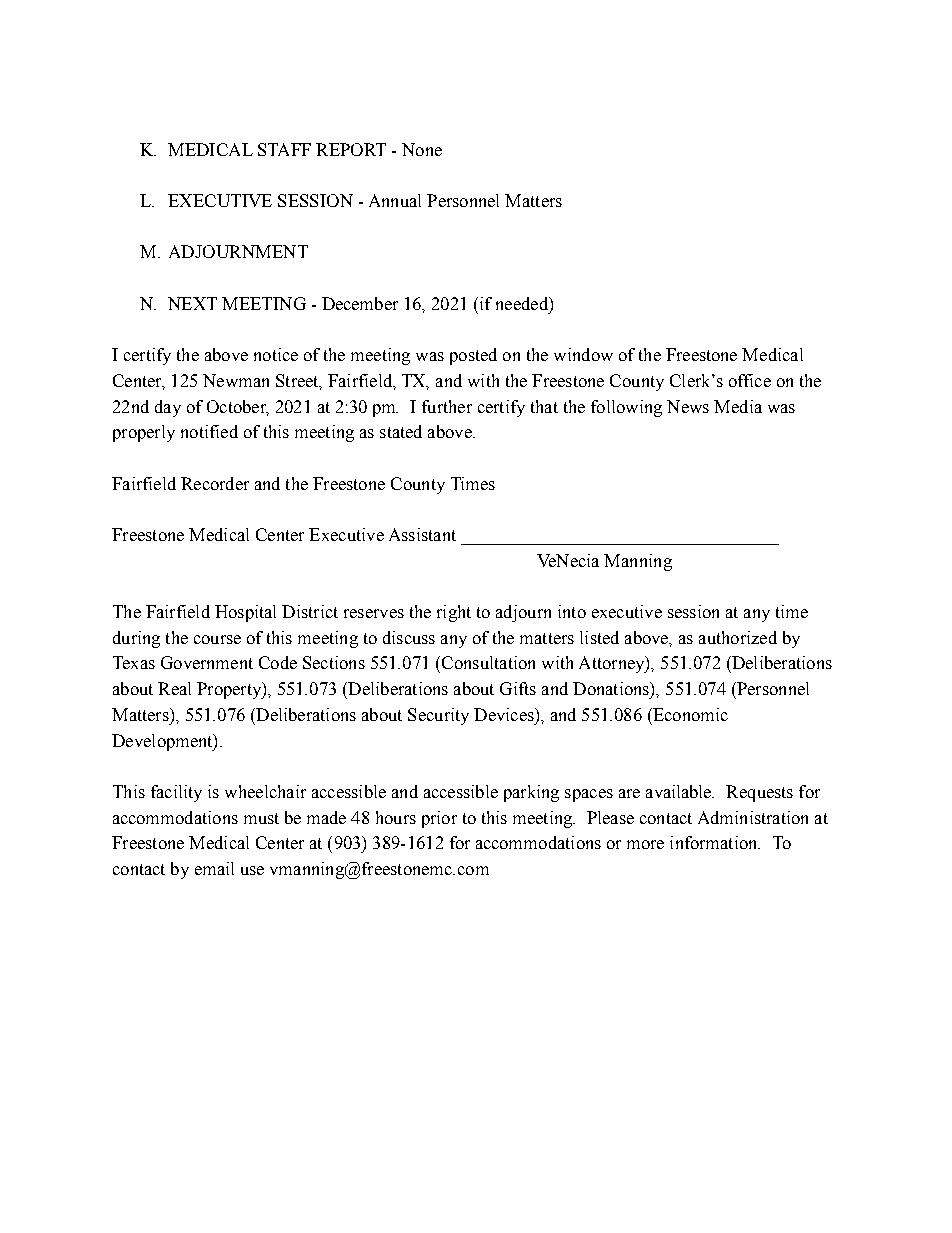 The height and width of the screenshot is (1233, 952). I want to click on Recorder, so click(215, 483).
